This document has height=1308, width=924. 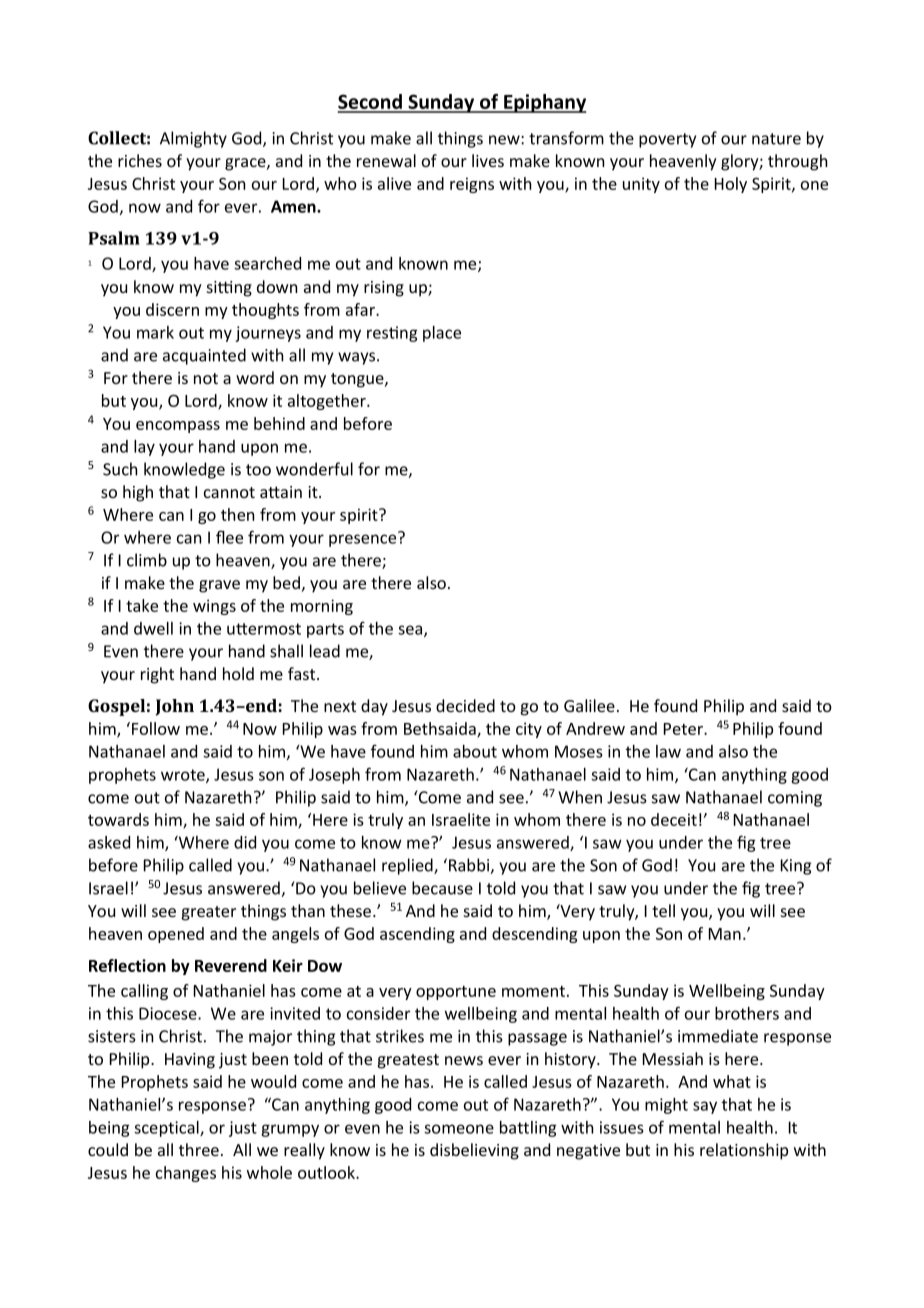 What do you see at coordinates (725, 934) in the document?
I see `Man` at bounding box center [725, 934].
